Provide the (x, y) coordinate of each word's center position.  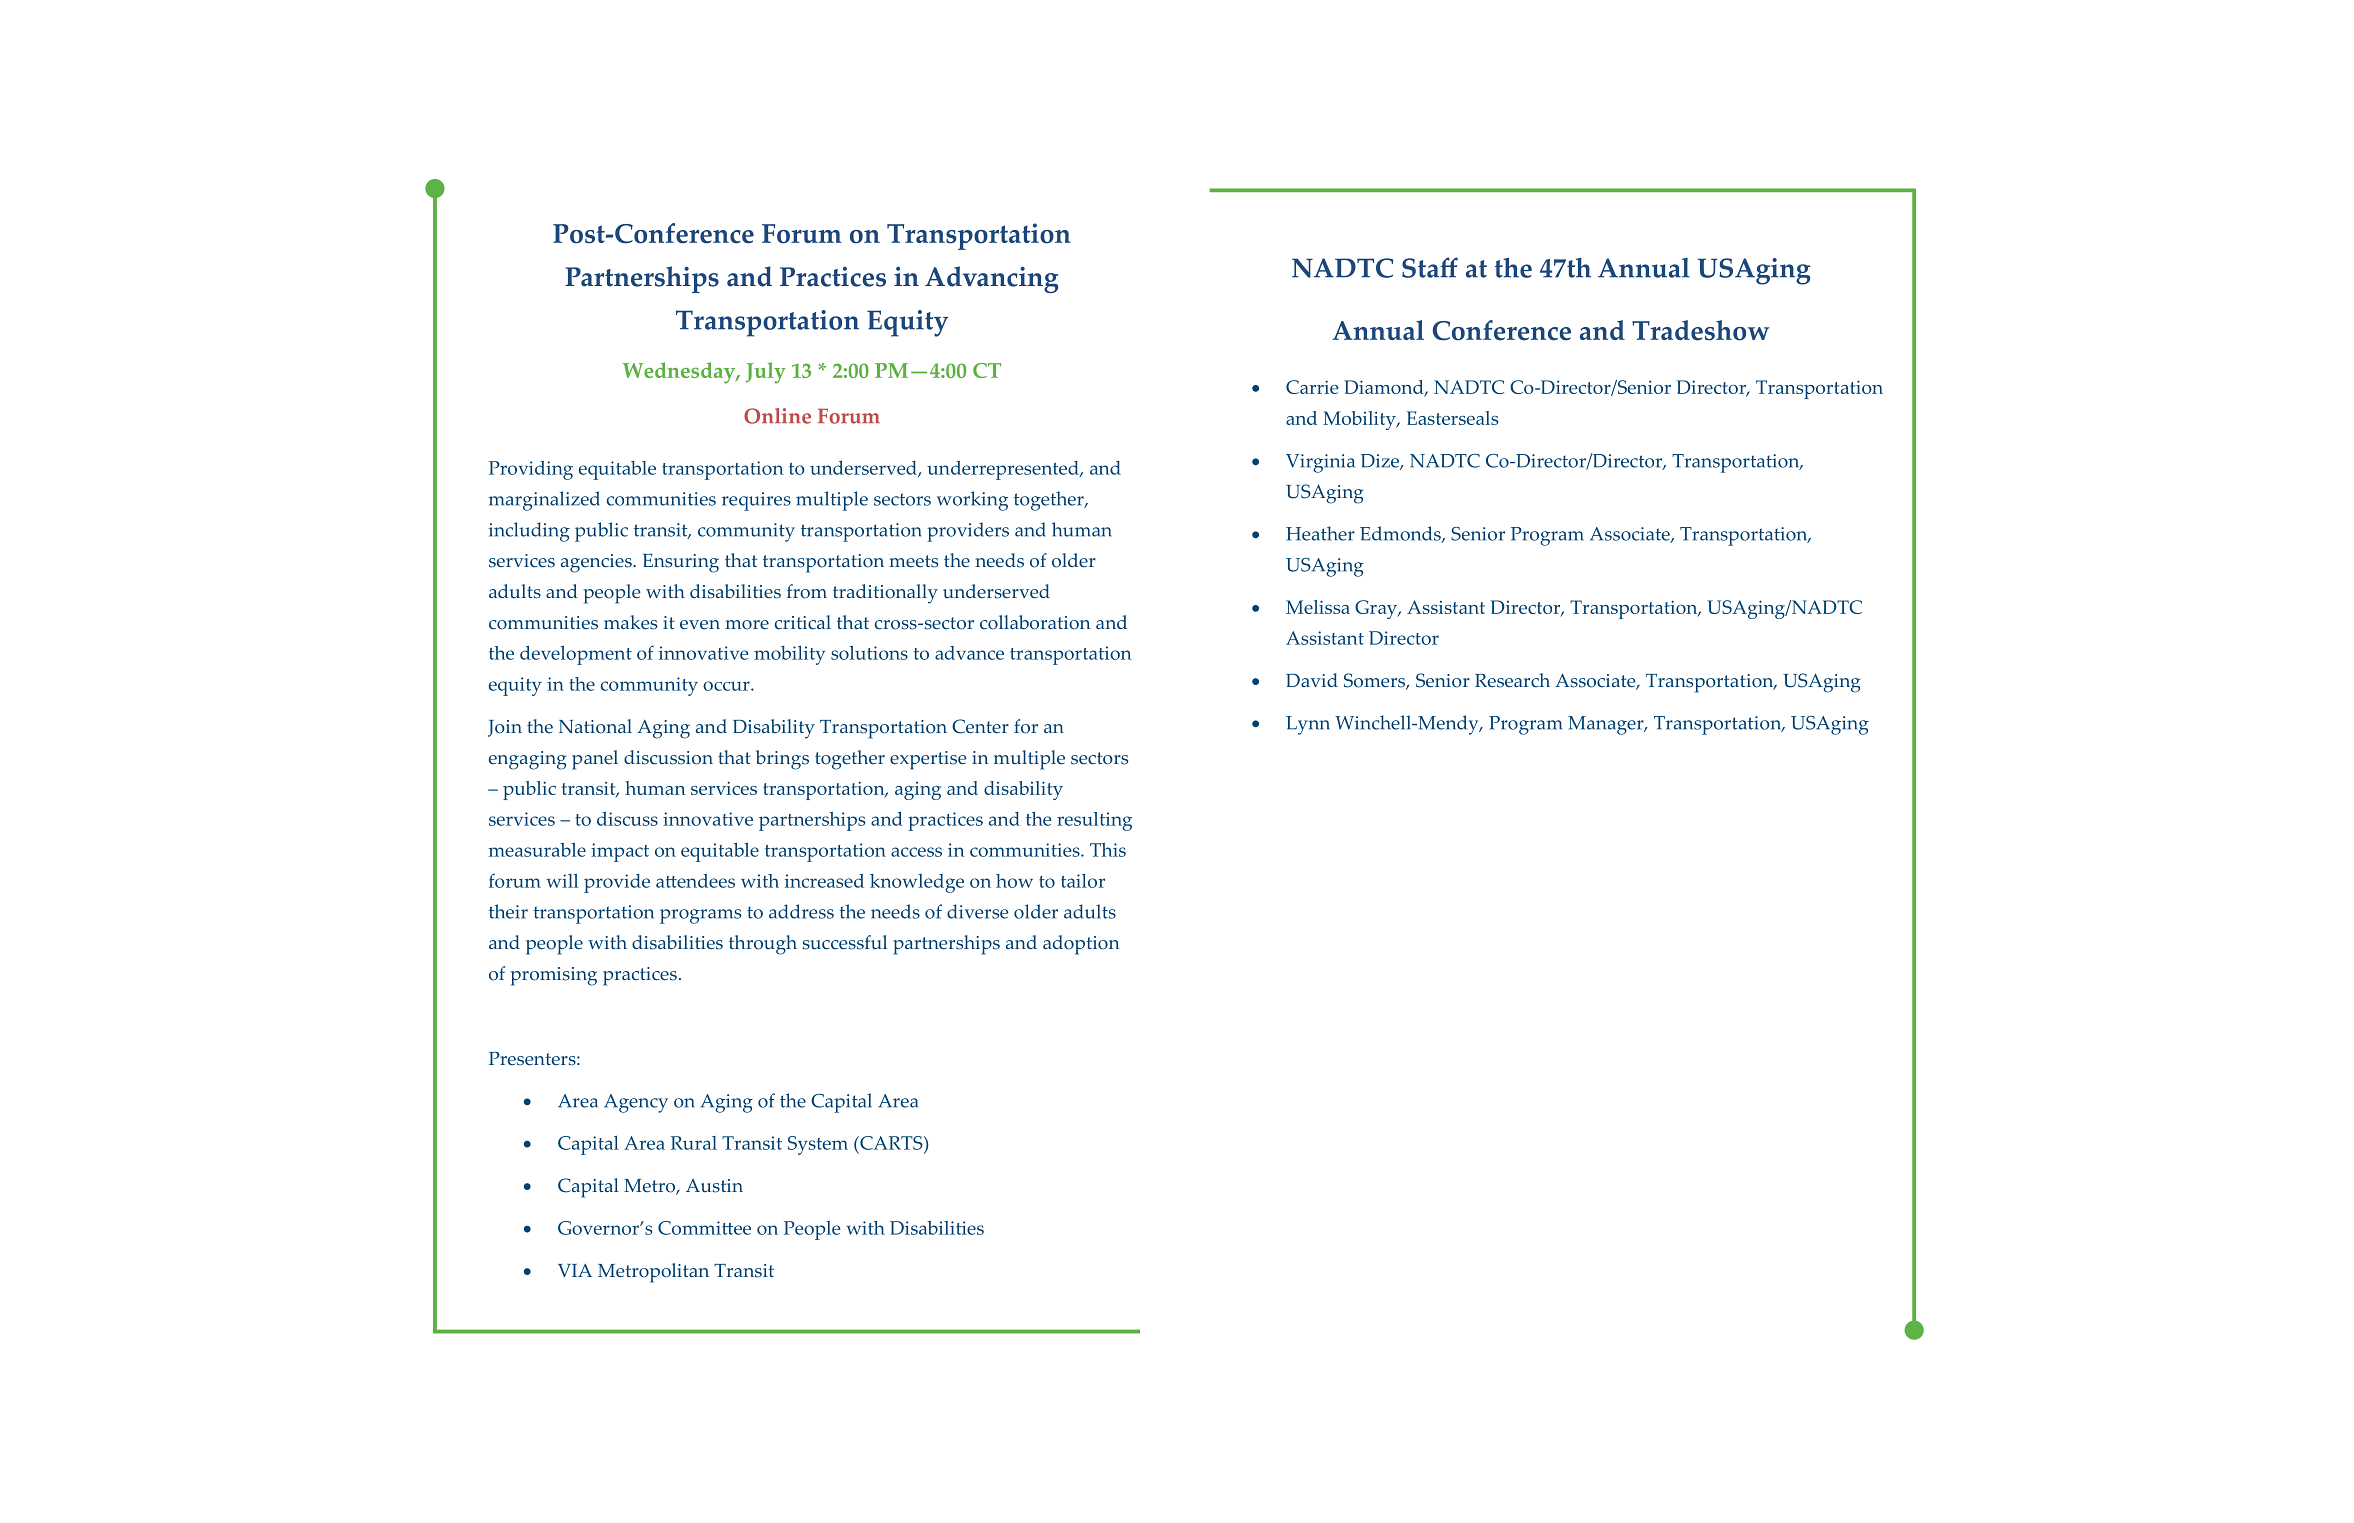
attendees (695, 881)
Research (1512, 680)
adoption (1081, 945)
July (766, 373)
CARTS (891, 1144)
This (1108, 850)
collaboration (1035, 622)
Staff (1430, 267)
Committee (704, 1228)
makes (630, 622)
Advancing (991, 279)
